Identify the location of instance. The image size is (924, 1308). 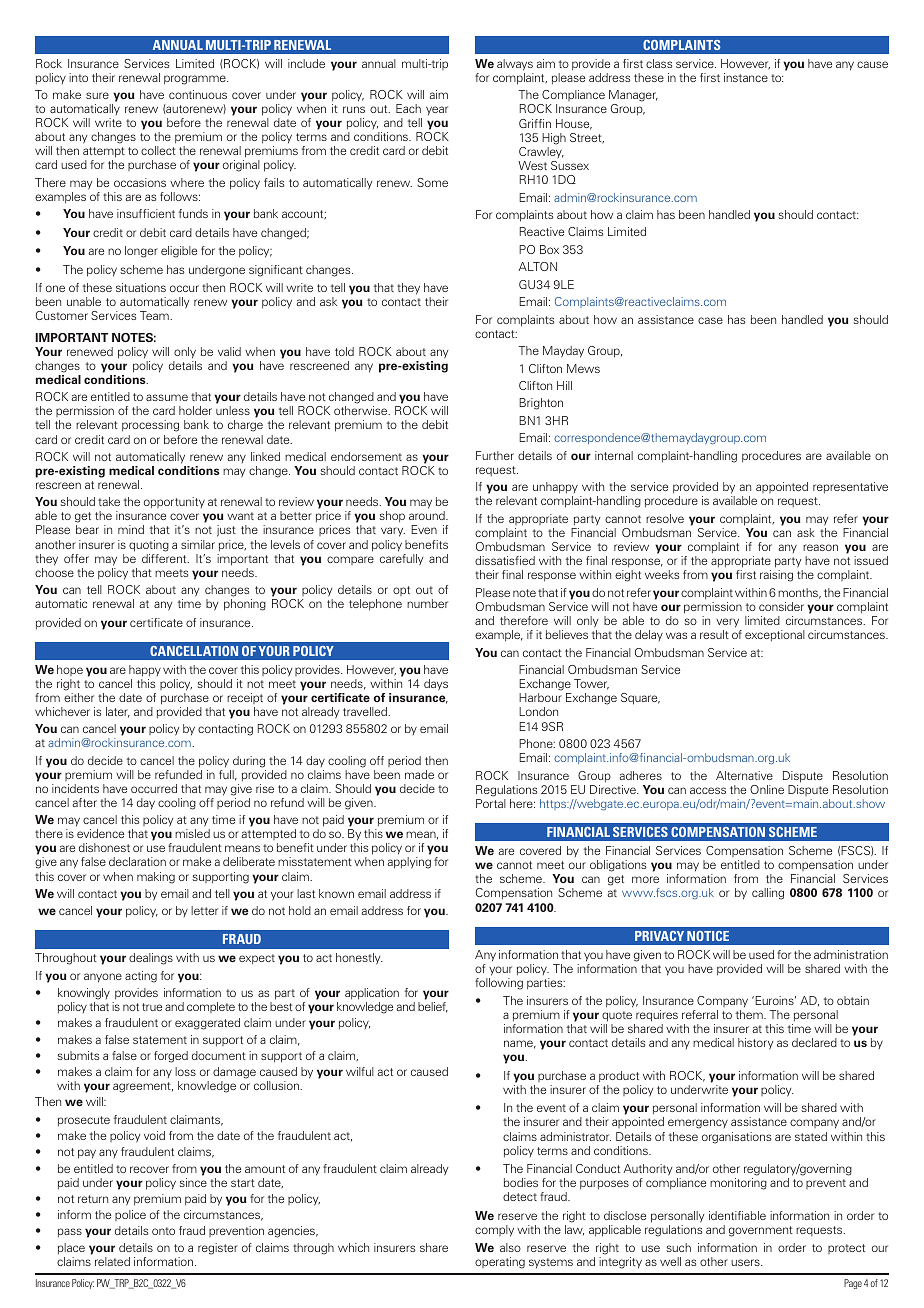
(746, 77).
